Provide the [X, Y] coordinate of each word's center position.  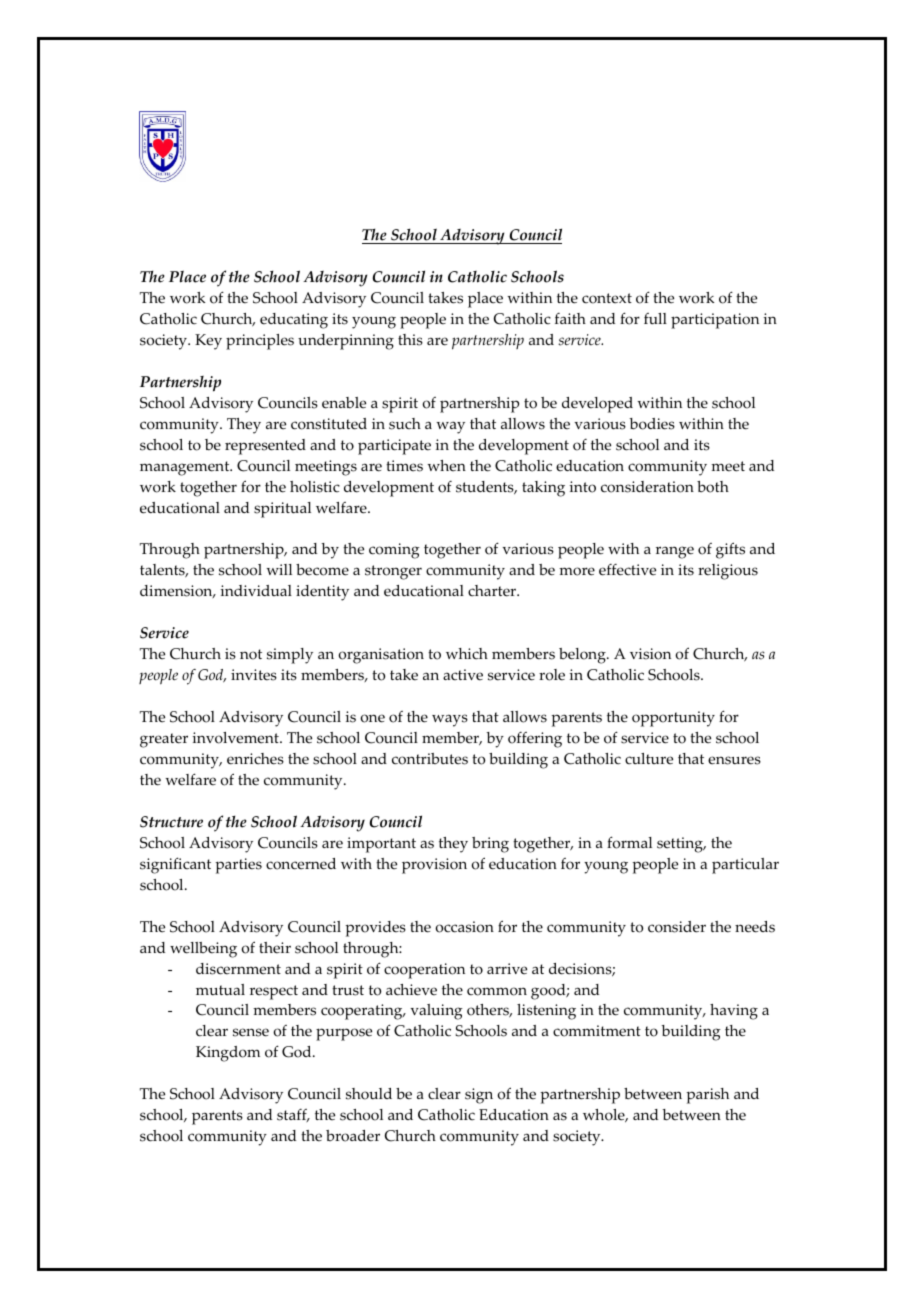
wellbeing [203, 950]
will [279, 569]
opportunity [673, 719]
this [410, 340]
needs [755, 927]
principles [260, 342]
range [675, 552]
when [446, 466]
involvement [236, 738]
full [655, 319]
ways [450, 720]
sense [251, 1032]
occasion [464, 927]
